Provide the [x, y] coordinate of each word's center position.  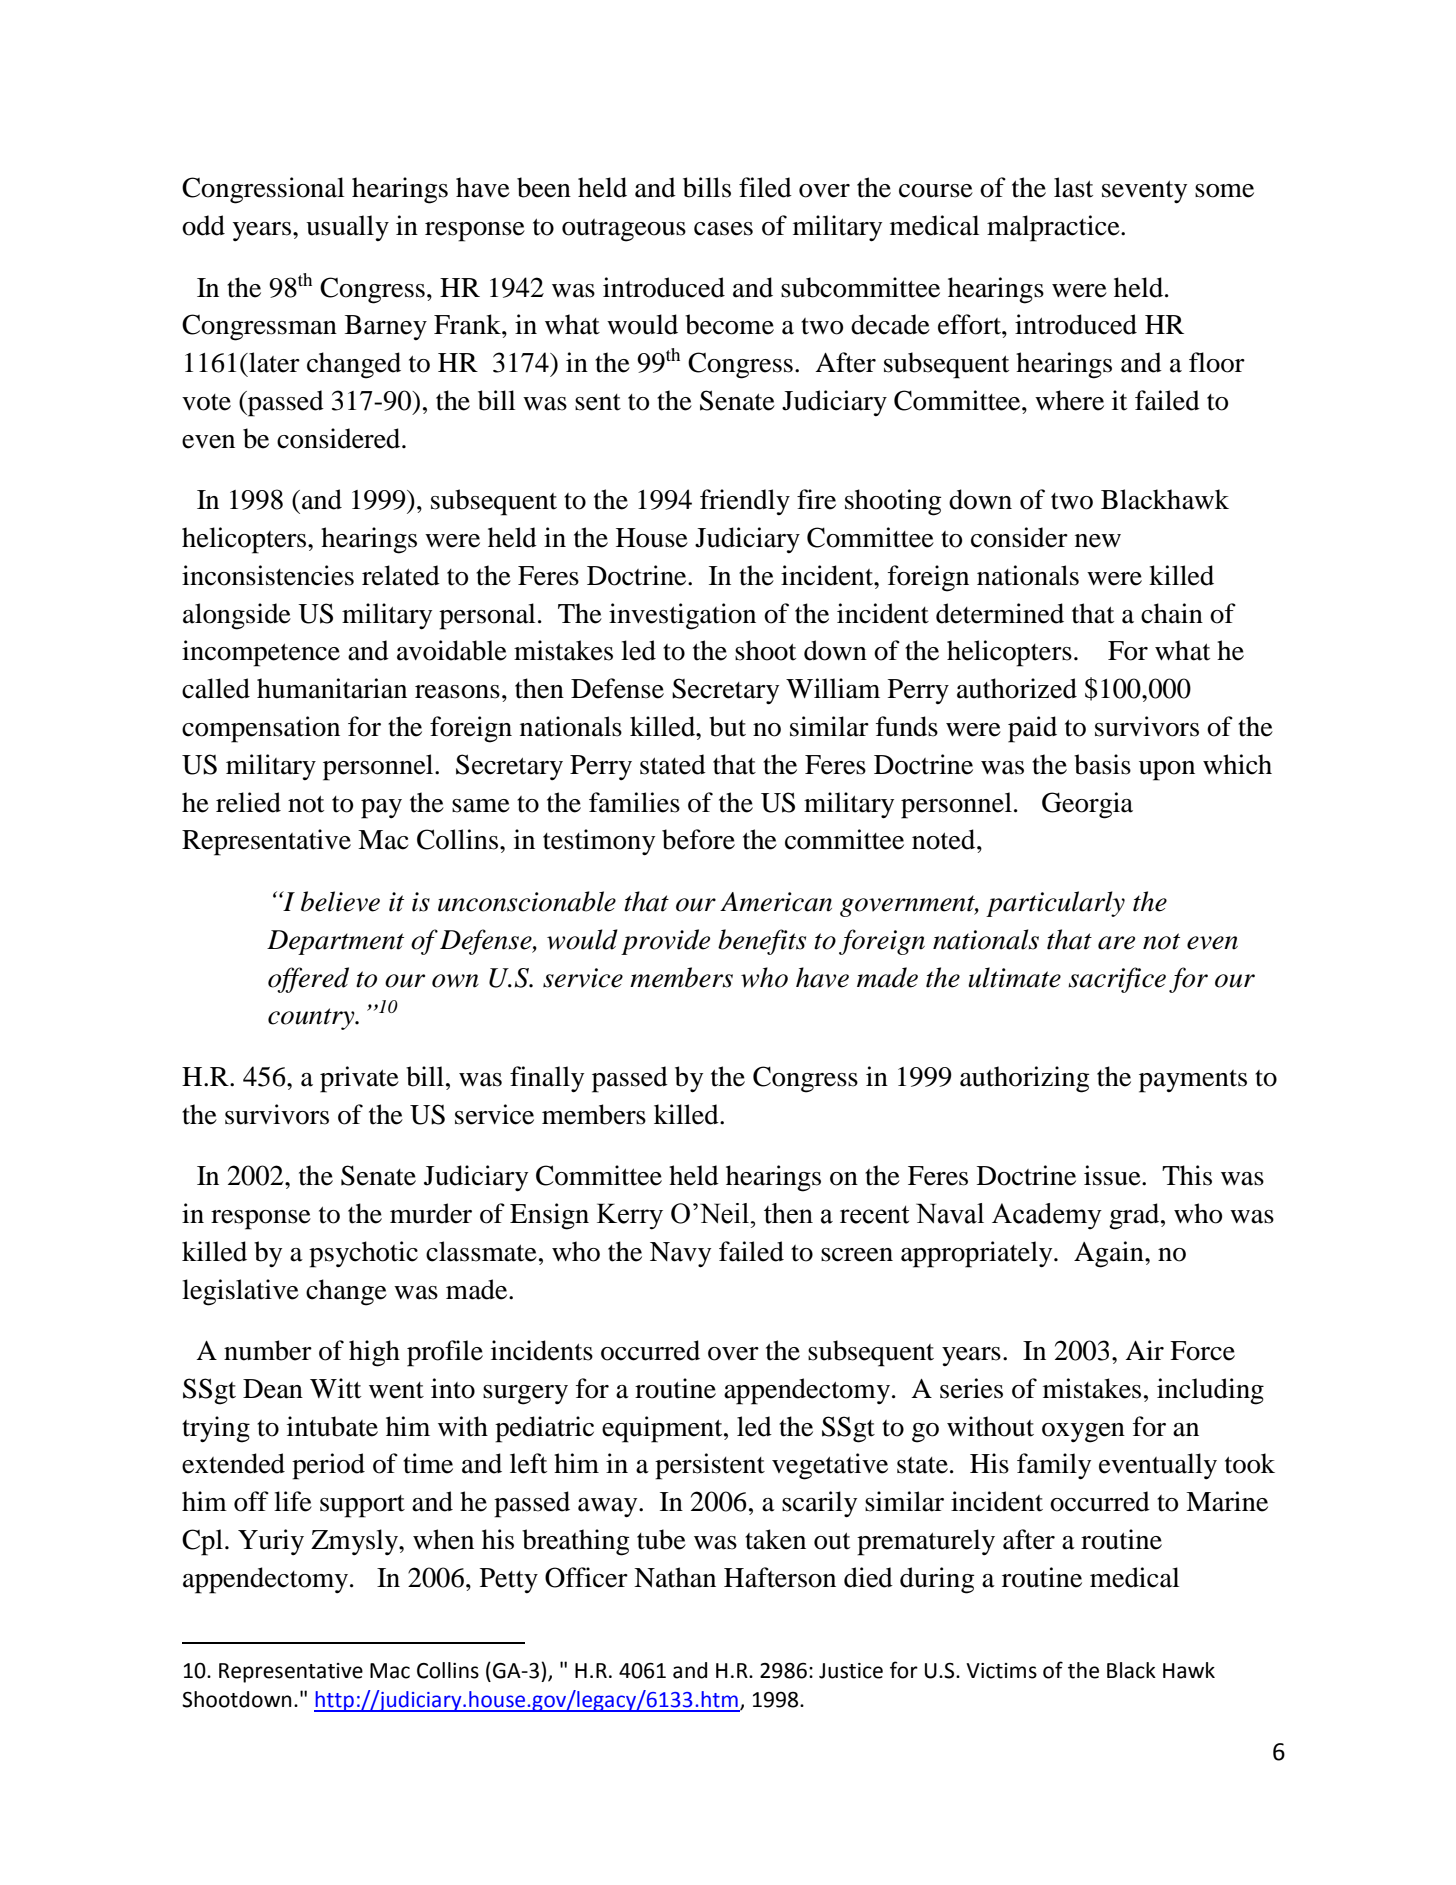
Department [335, 942]
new [1098, 541]
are [1116, 943]
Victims [1001, 1671]
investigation [682, 616]
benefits [762, 942]
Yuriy [271, 1542]
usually [347, 228]
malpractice [1054, 228]
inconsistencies [268, 575]
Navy [680, 1254]
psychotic [363, 1254]
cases [723, 229]
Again [1110, 1254]
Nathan [675, 1577]
